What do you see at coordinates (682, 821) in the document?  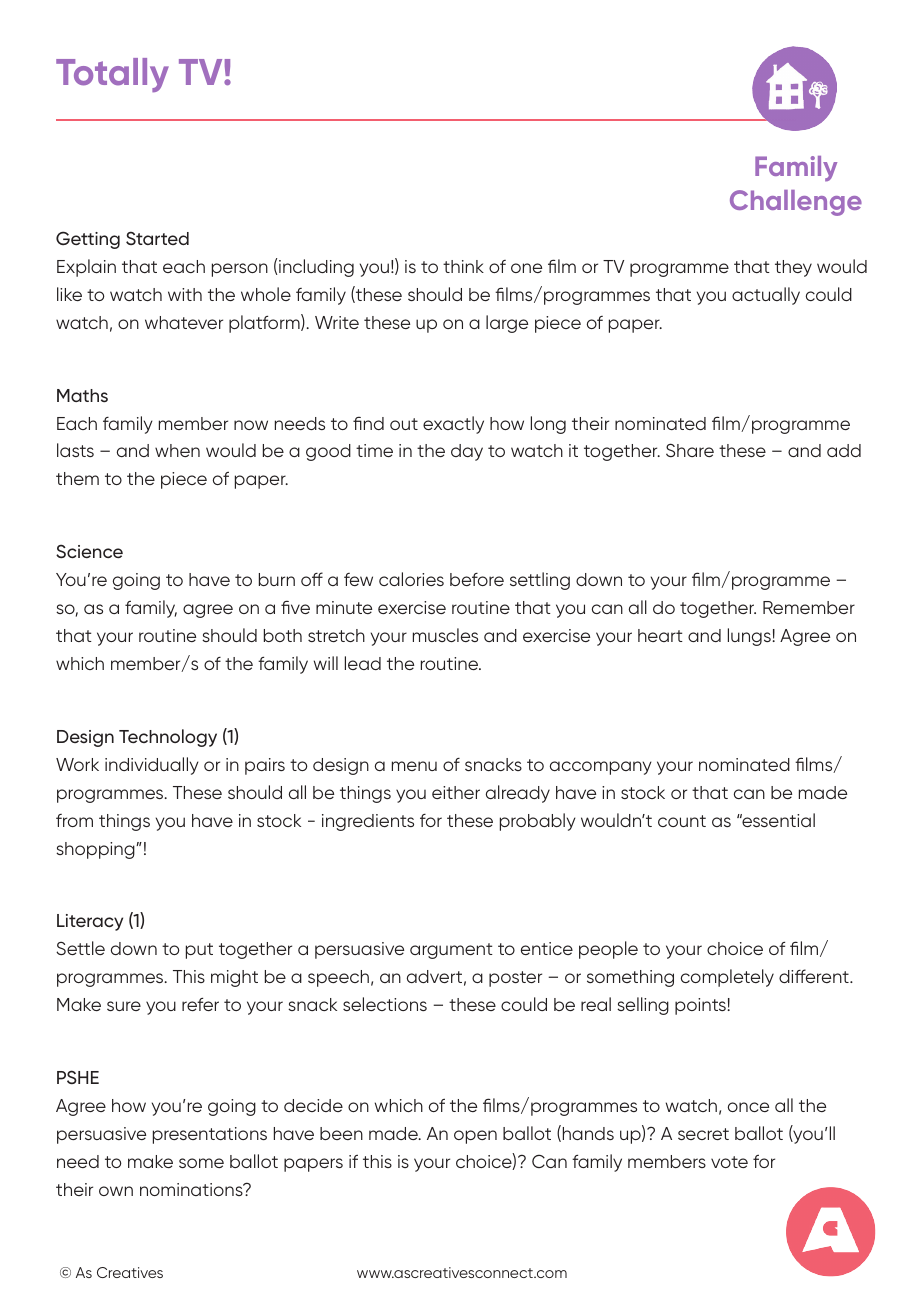 I see `count` at bounding box center [682, 821].
